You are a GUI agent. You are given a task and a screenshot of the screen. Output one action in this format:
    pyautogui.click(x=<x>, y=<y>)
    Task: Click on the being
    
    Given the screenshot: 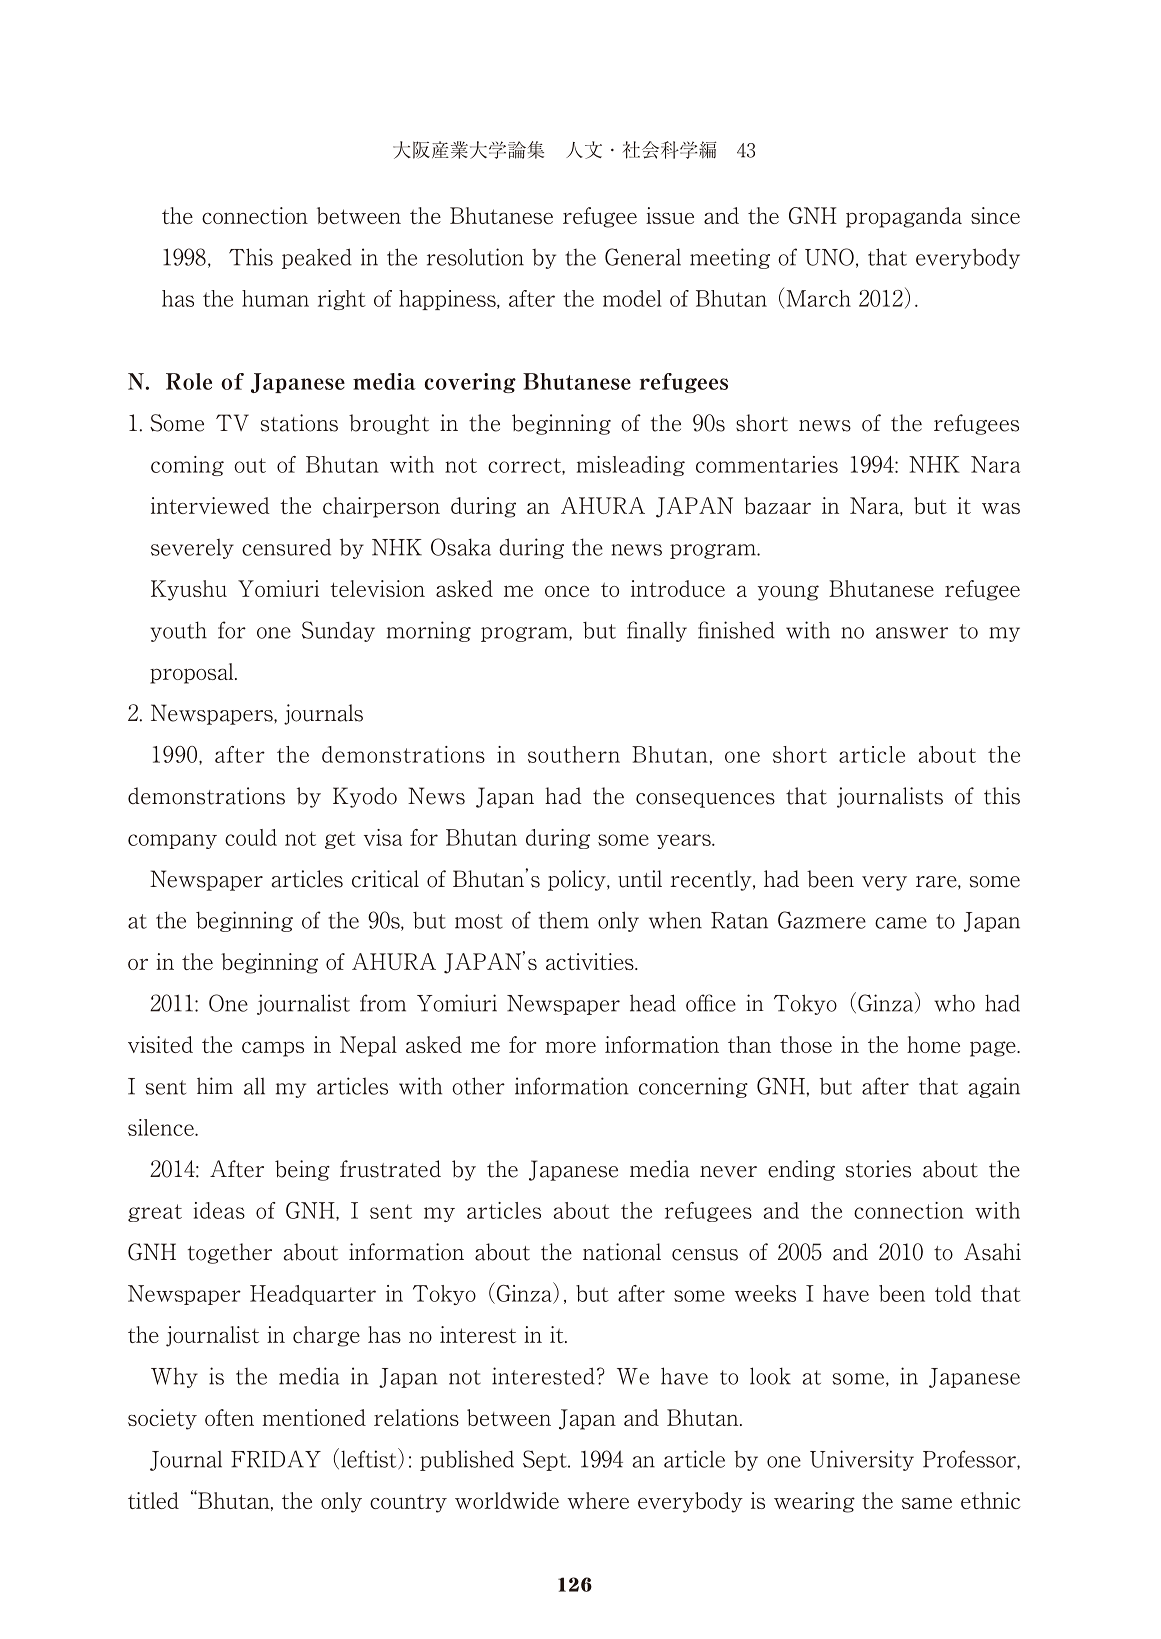 What is the action you would take?
    pyautogui.click(x=302, y=1170)
